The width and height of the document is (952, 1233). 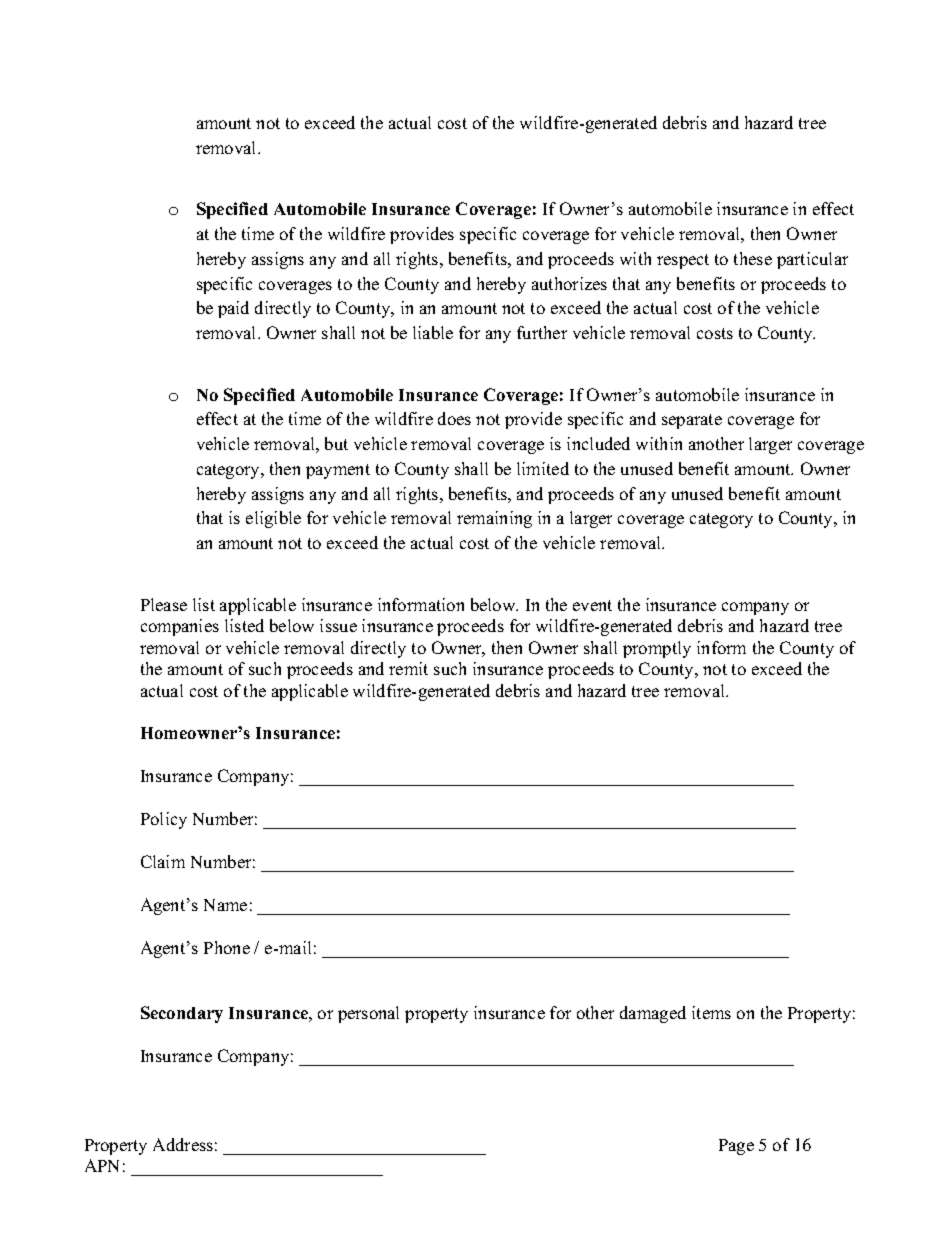 What do you see at coordinates (163, 861) in the document?
I see `Claim` at bounding box center [163, 861].
